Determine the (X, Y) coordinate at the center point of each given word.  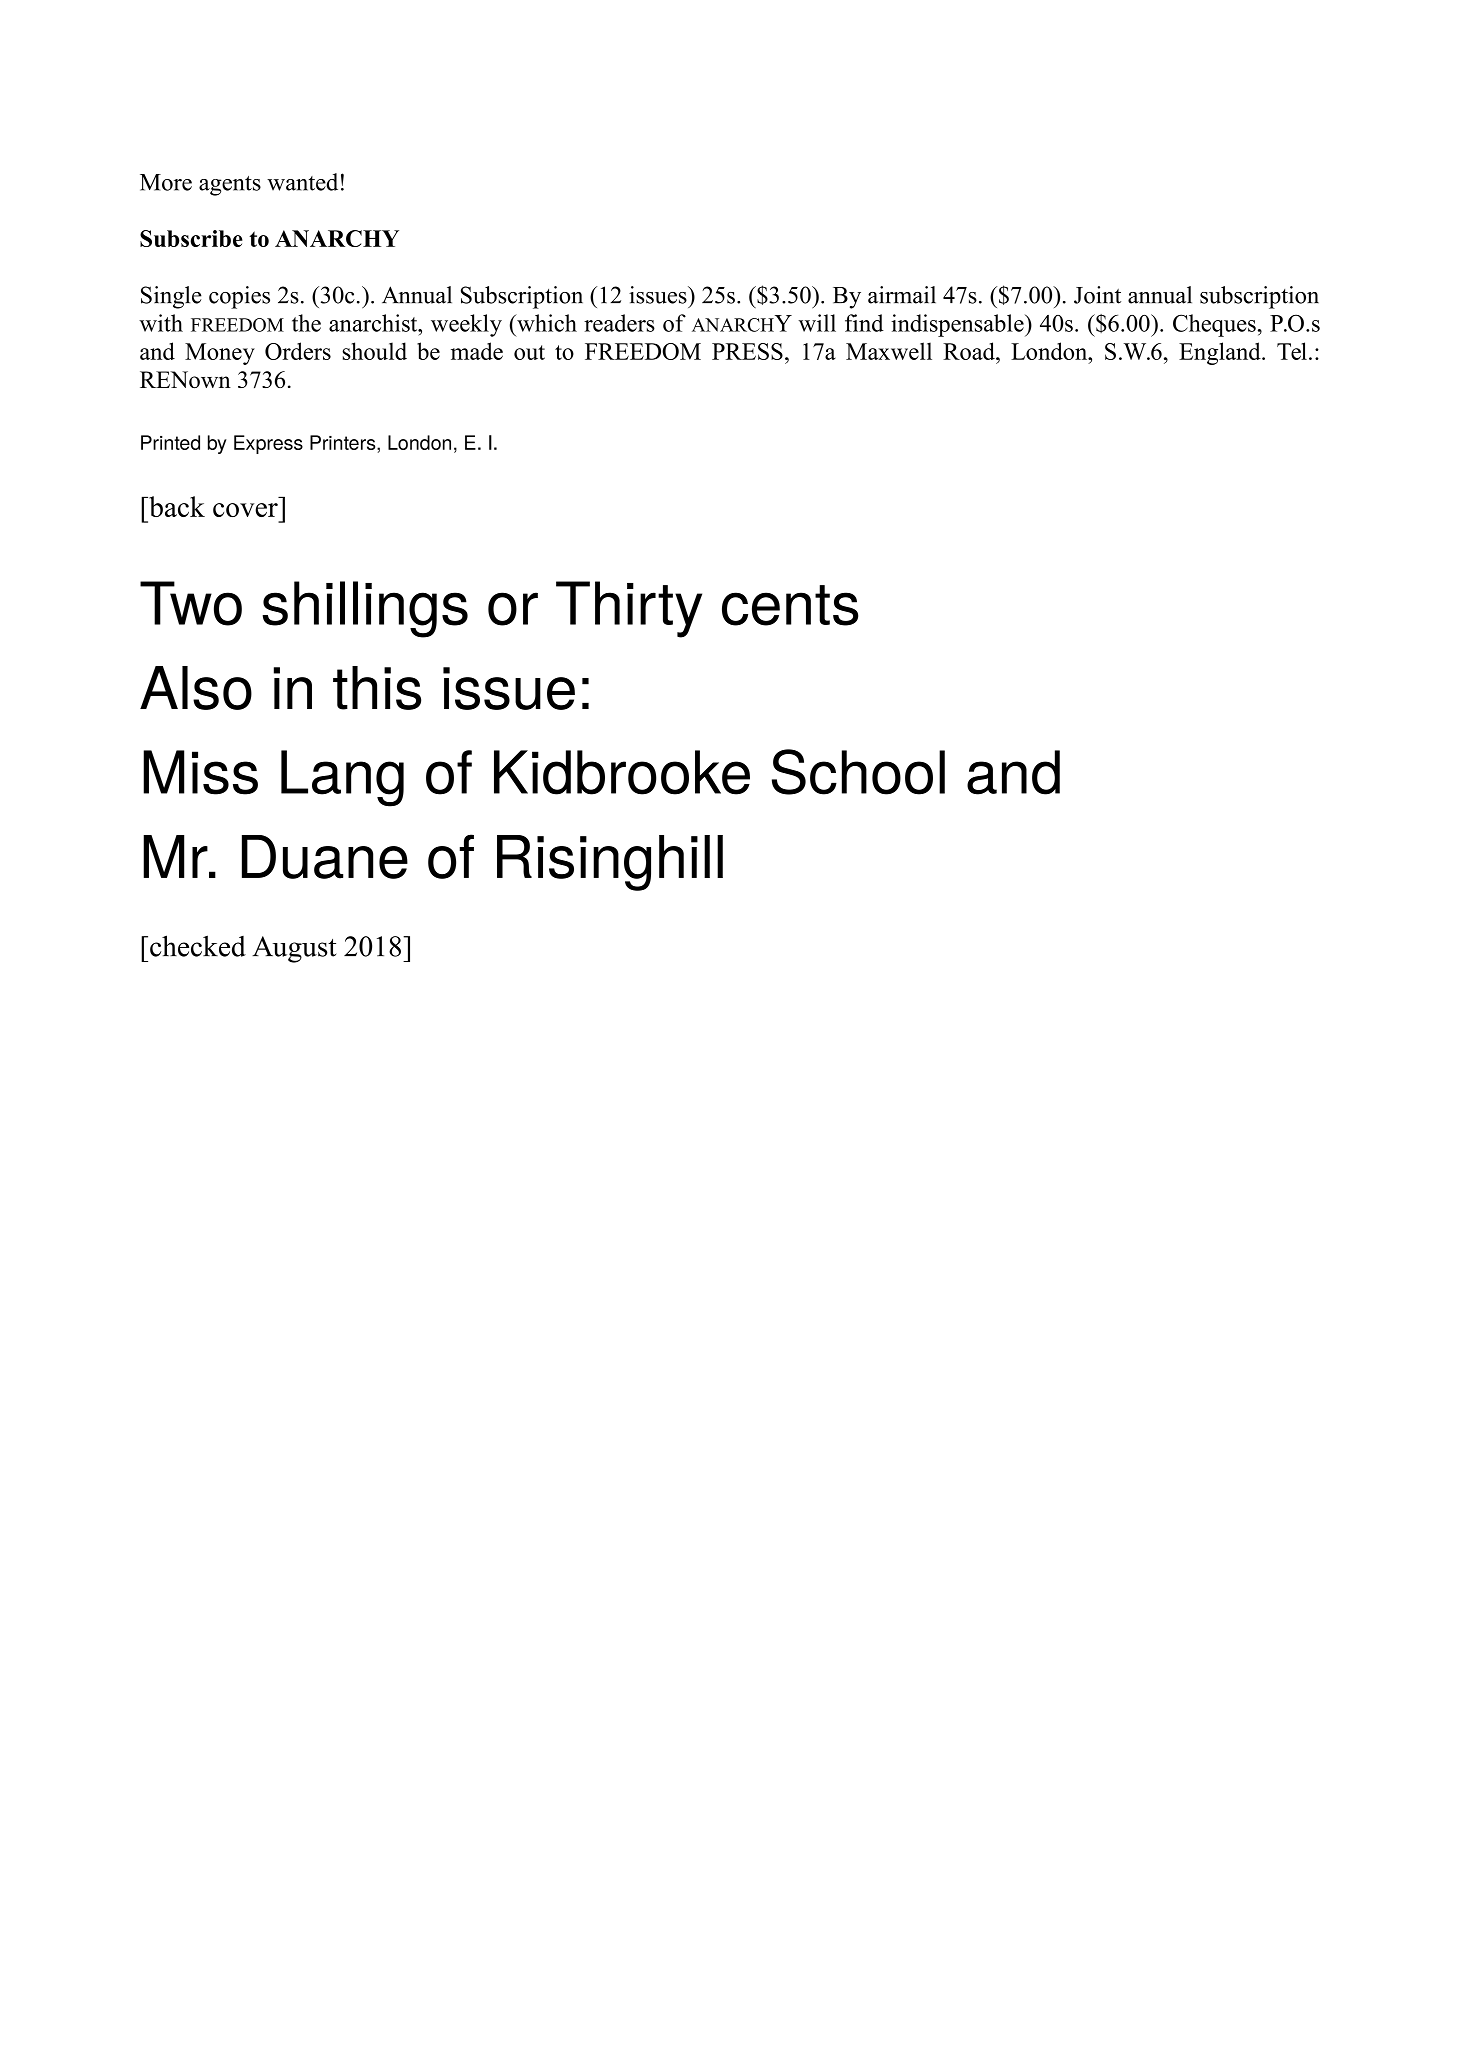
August (294, 949)
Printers (344, 442)
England (1221, 353)
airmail (902, 295)
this (377, 688)
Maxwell (889, 351)
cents (790, 605)
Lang (342, 778)
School (858, 772)
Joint (1097, 295)
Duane (325, 857)
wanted (302, 182)
